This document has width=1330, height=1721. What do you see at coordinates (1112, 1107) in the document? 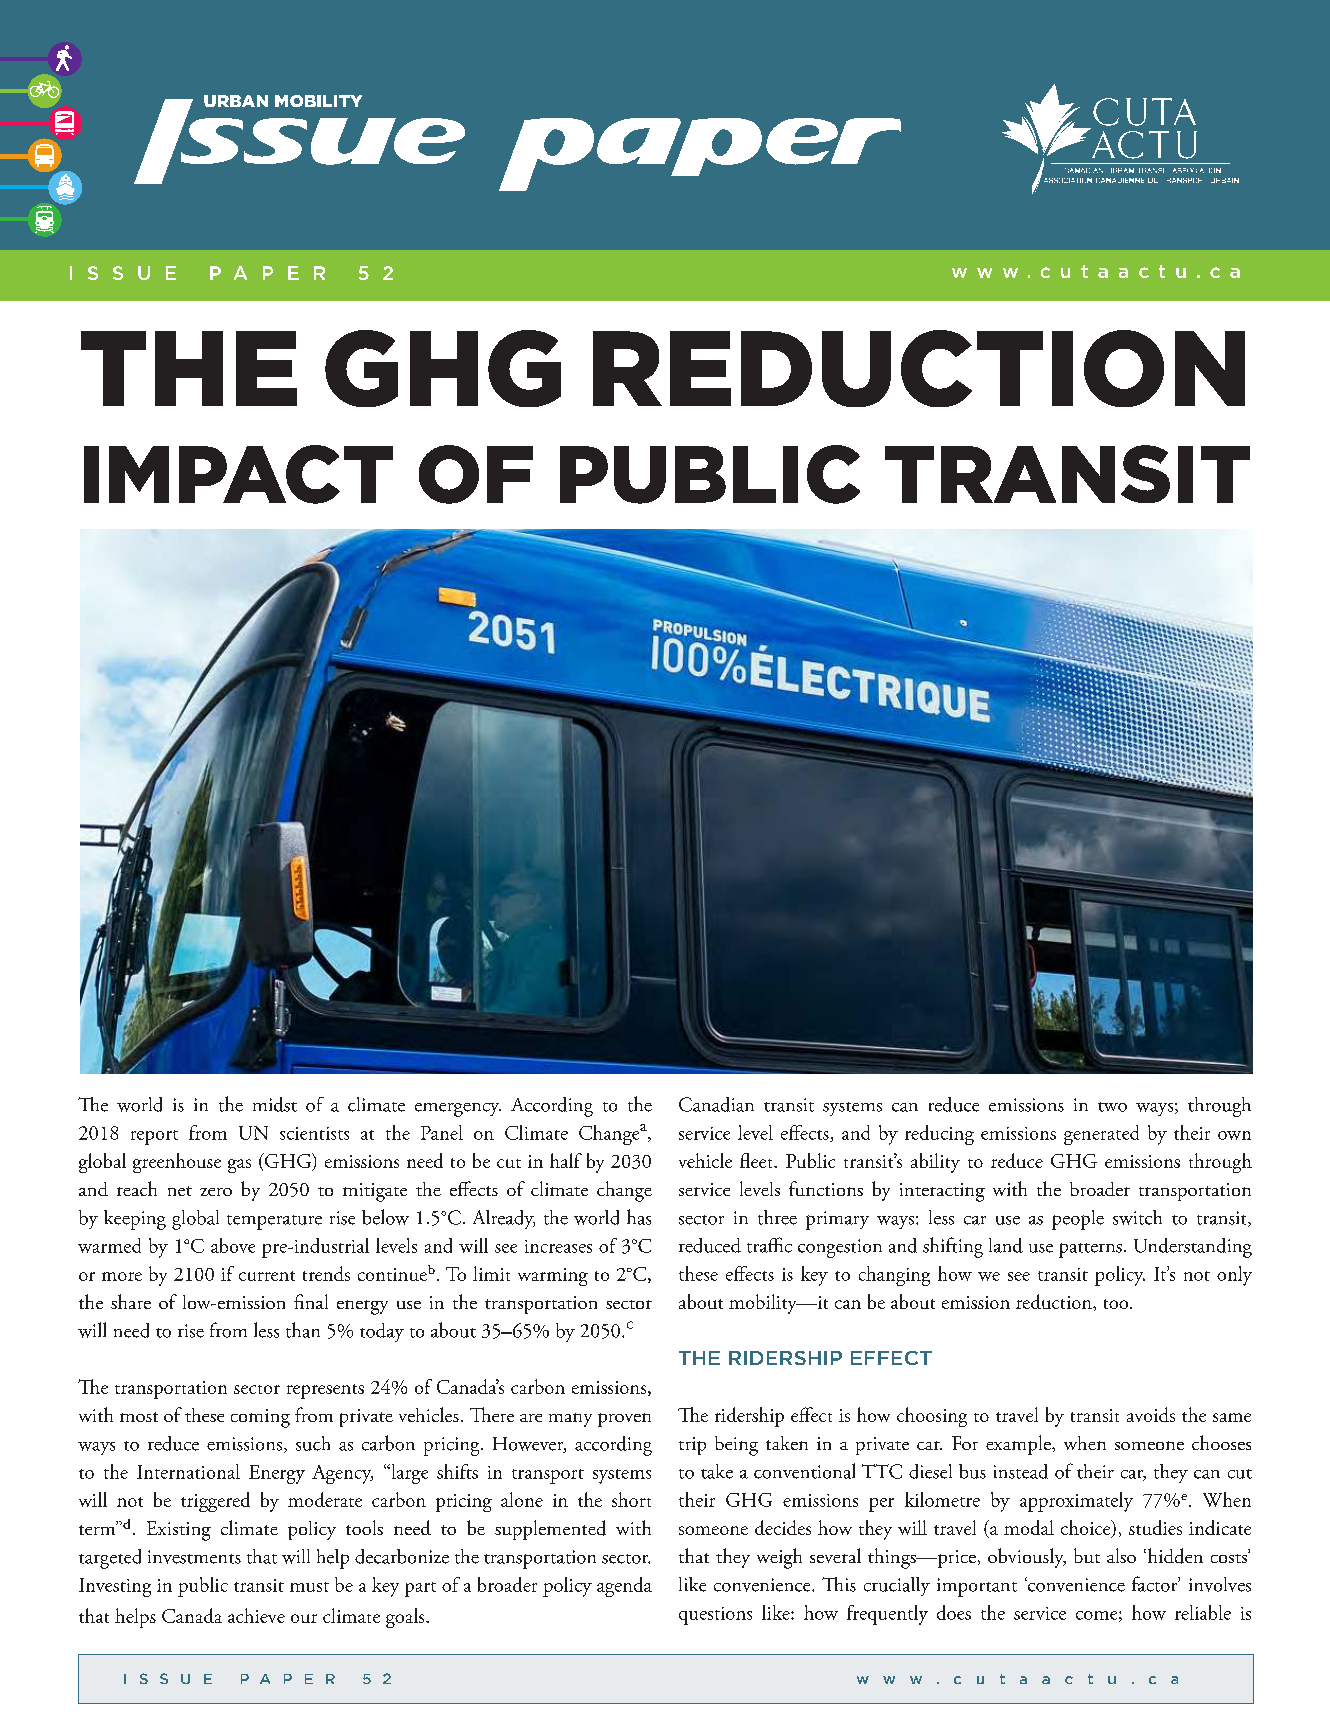
I see `two` at bounding box center [1112, 1107].
